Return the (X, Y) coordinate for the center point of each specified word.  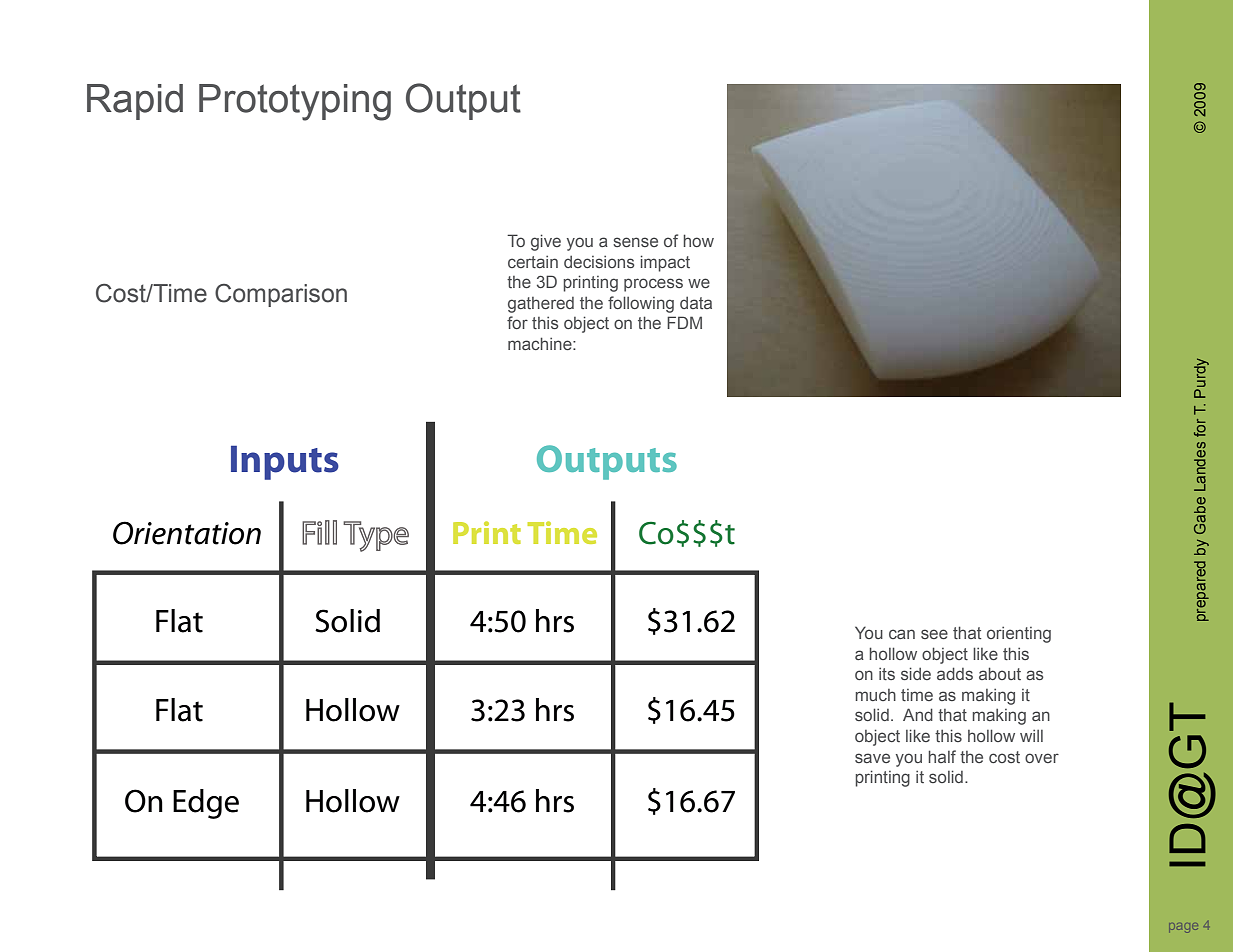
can (902, 634)
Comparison (281, 295)
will (1031, 736)
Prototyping (295, 102)
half (942, 756)
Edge (206, 804)
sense (635, 242)
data (696, 303)
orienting (1019, 635)
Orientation (187, 533)
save (872, 758)
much (875, 695)
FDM (684, 322)
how (698, 240)
